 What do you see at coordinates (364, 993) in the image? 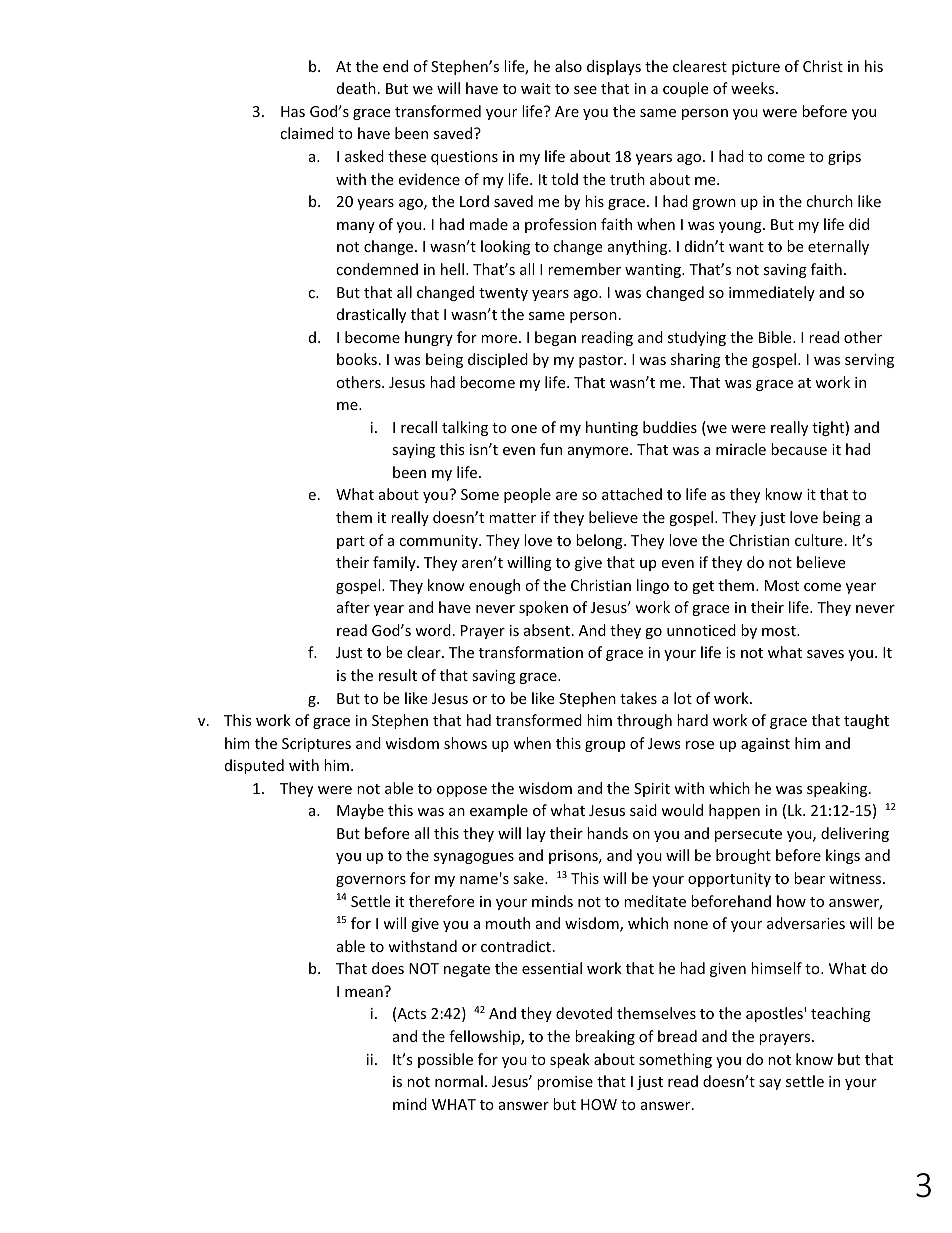
I see `mean` at bounding box center [364, 993].
